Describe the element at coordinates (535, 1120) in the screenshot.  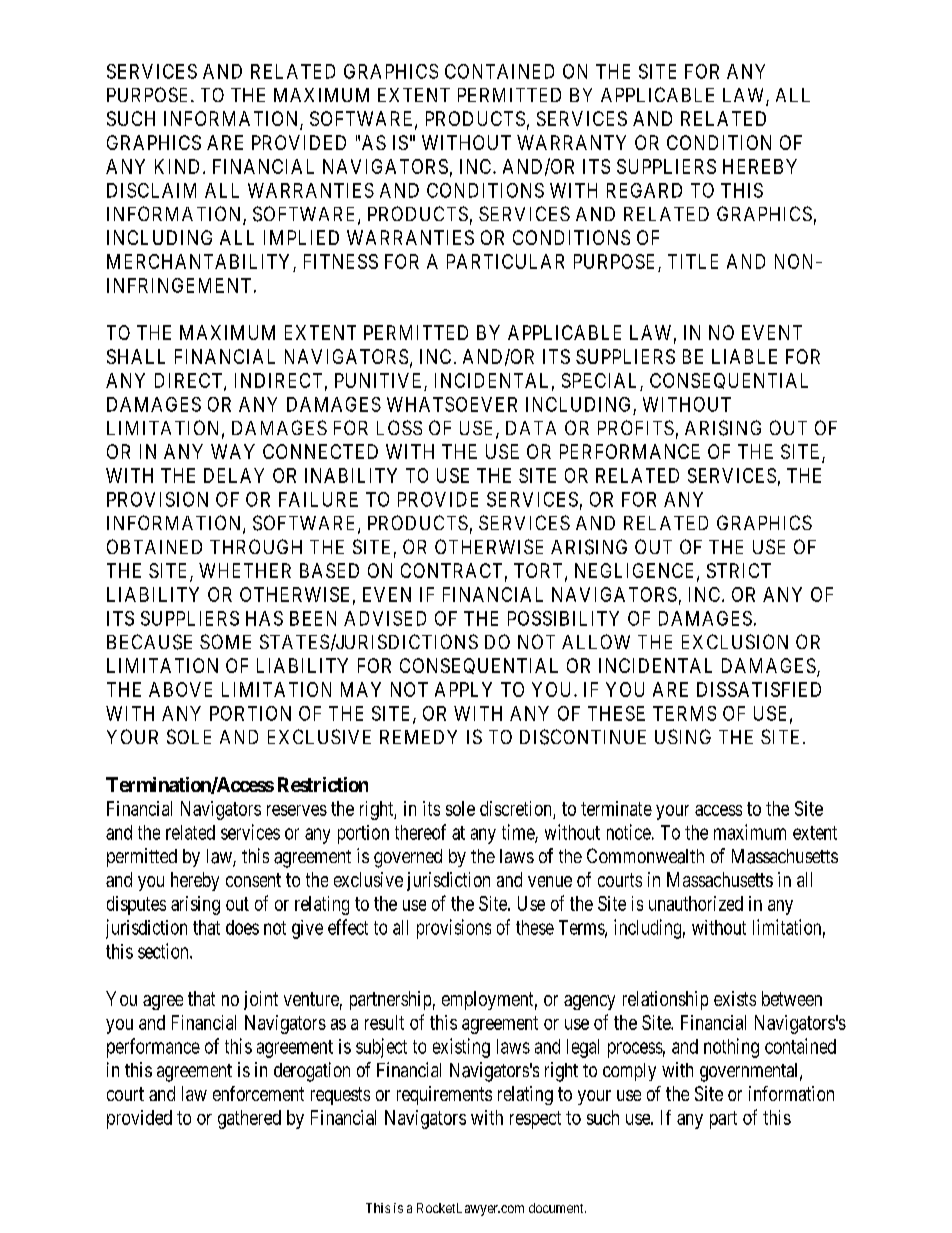
I see `respect` at that location.
